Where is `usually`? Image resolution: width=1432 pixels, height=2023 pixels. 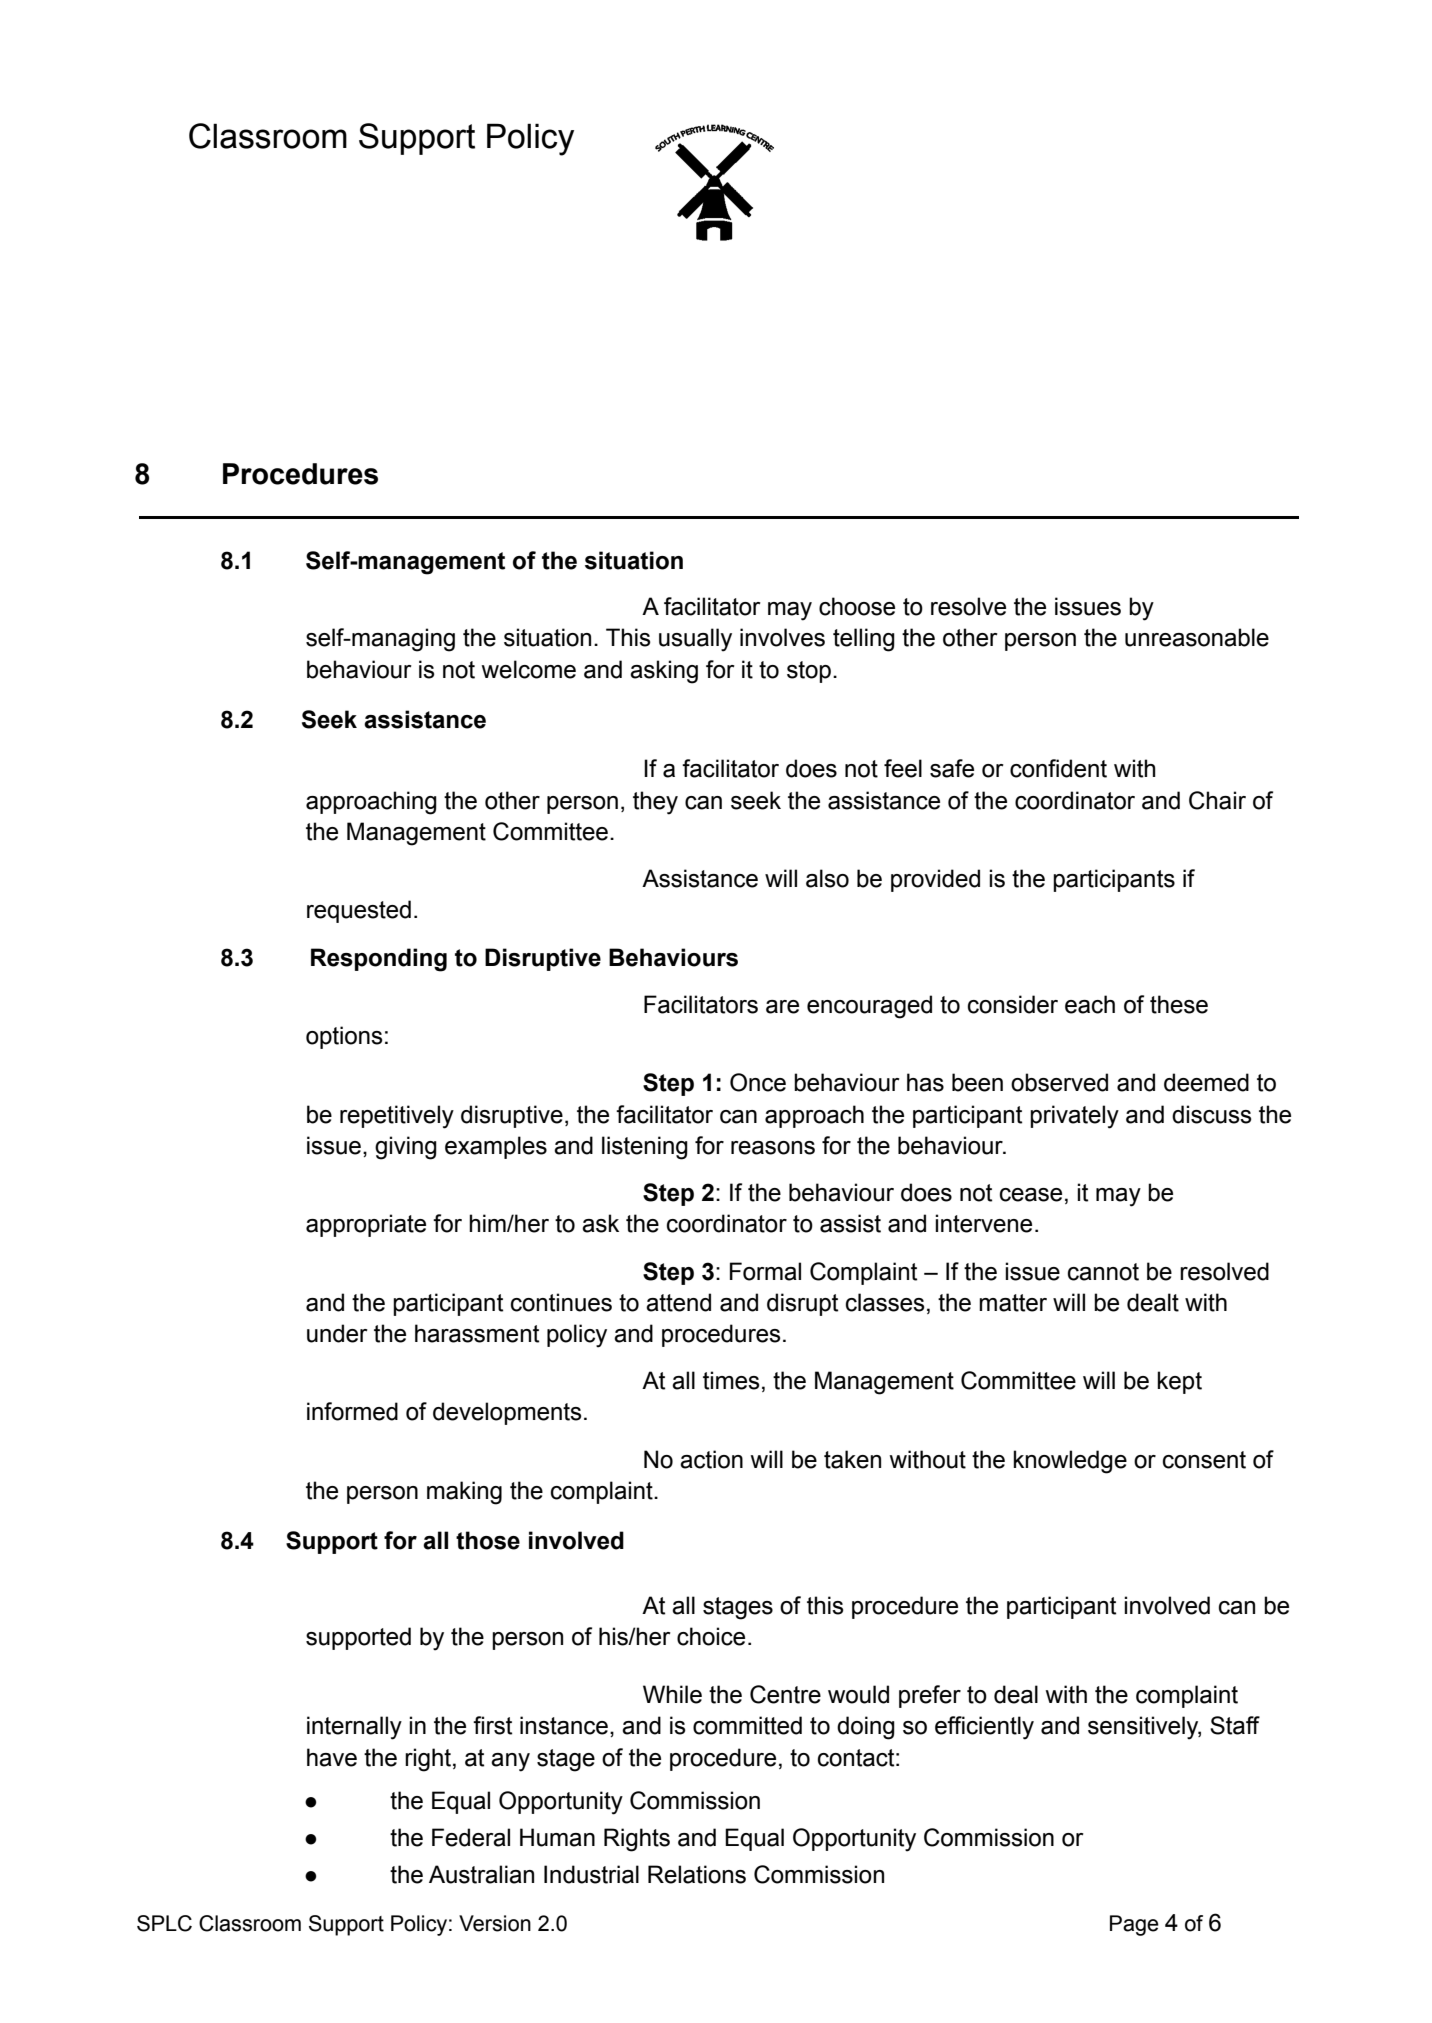
usually is located at coordinates (695, 640).
